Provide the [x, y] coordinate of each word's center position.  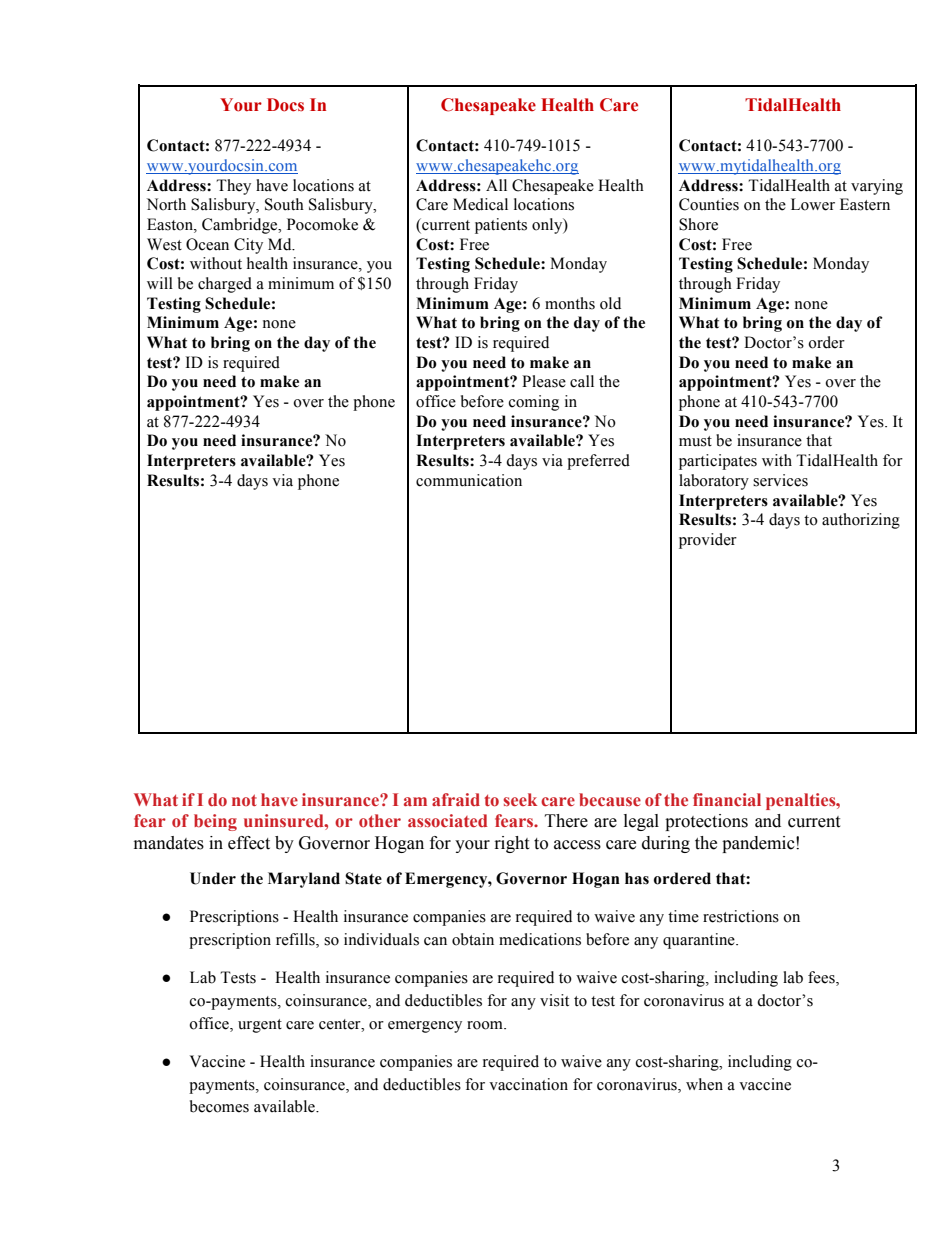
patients [501, 226]
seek [520, 799]
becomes [219, 1106]
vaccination [528, 1084]
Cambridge [241, 226]
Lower [813, 204]
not [244, 800]
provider [708, 541]
